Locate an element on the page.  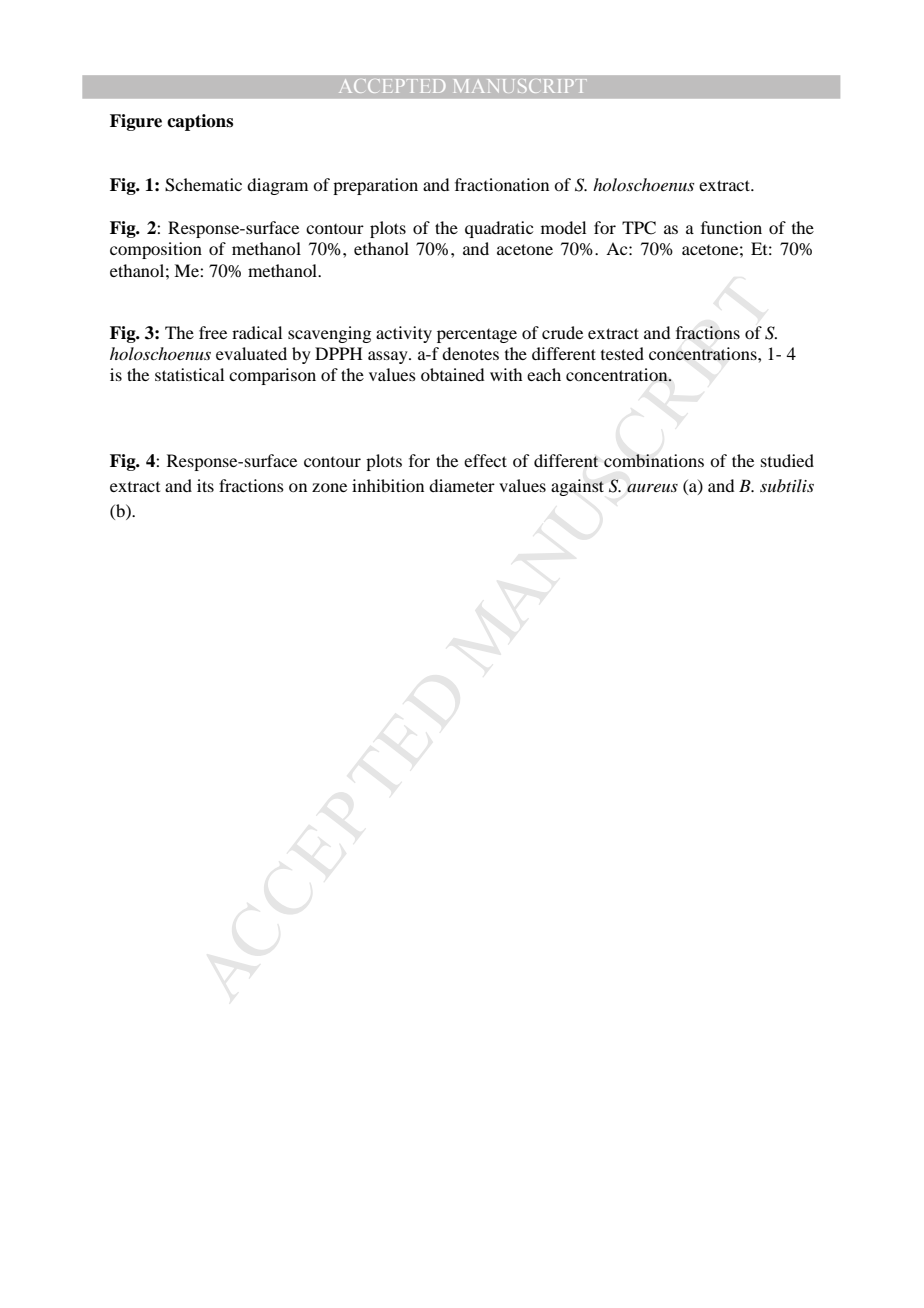
aureus is located at coordinates (652, 488).
